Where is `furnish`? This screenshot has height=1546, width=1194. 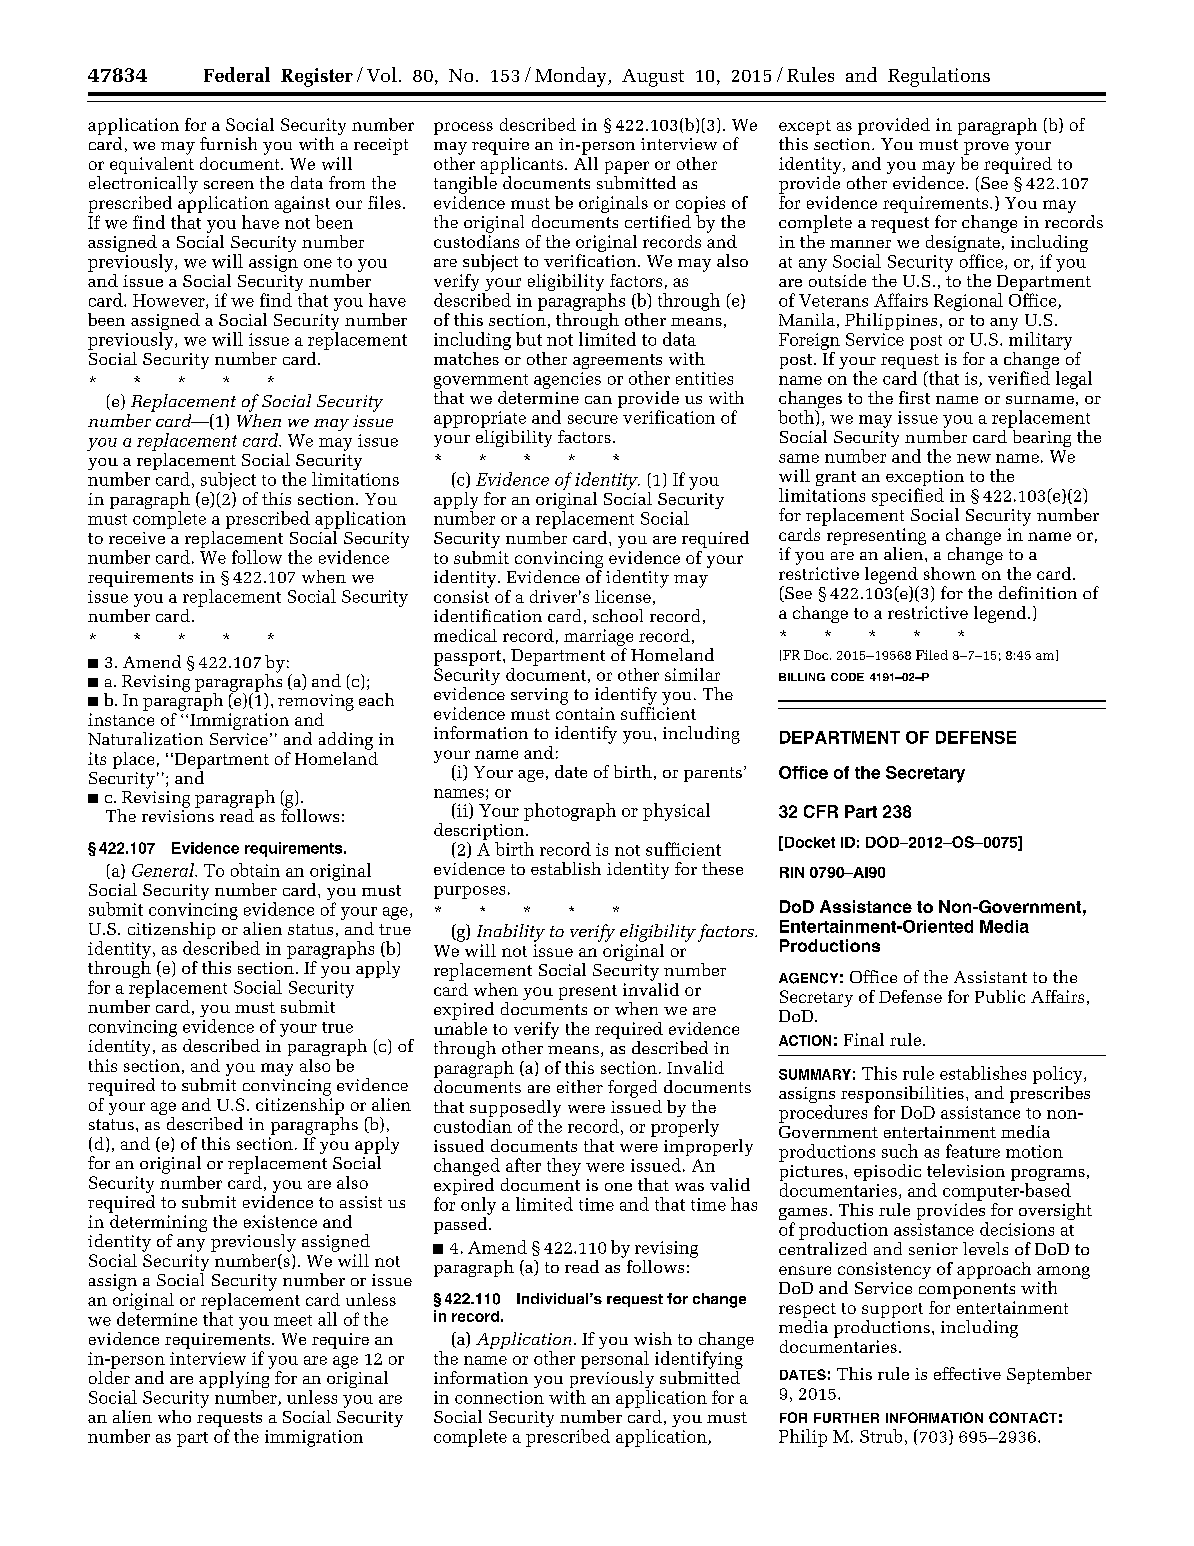 furnish is located at coordinates (228, 143).
